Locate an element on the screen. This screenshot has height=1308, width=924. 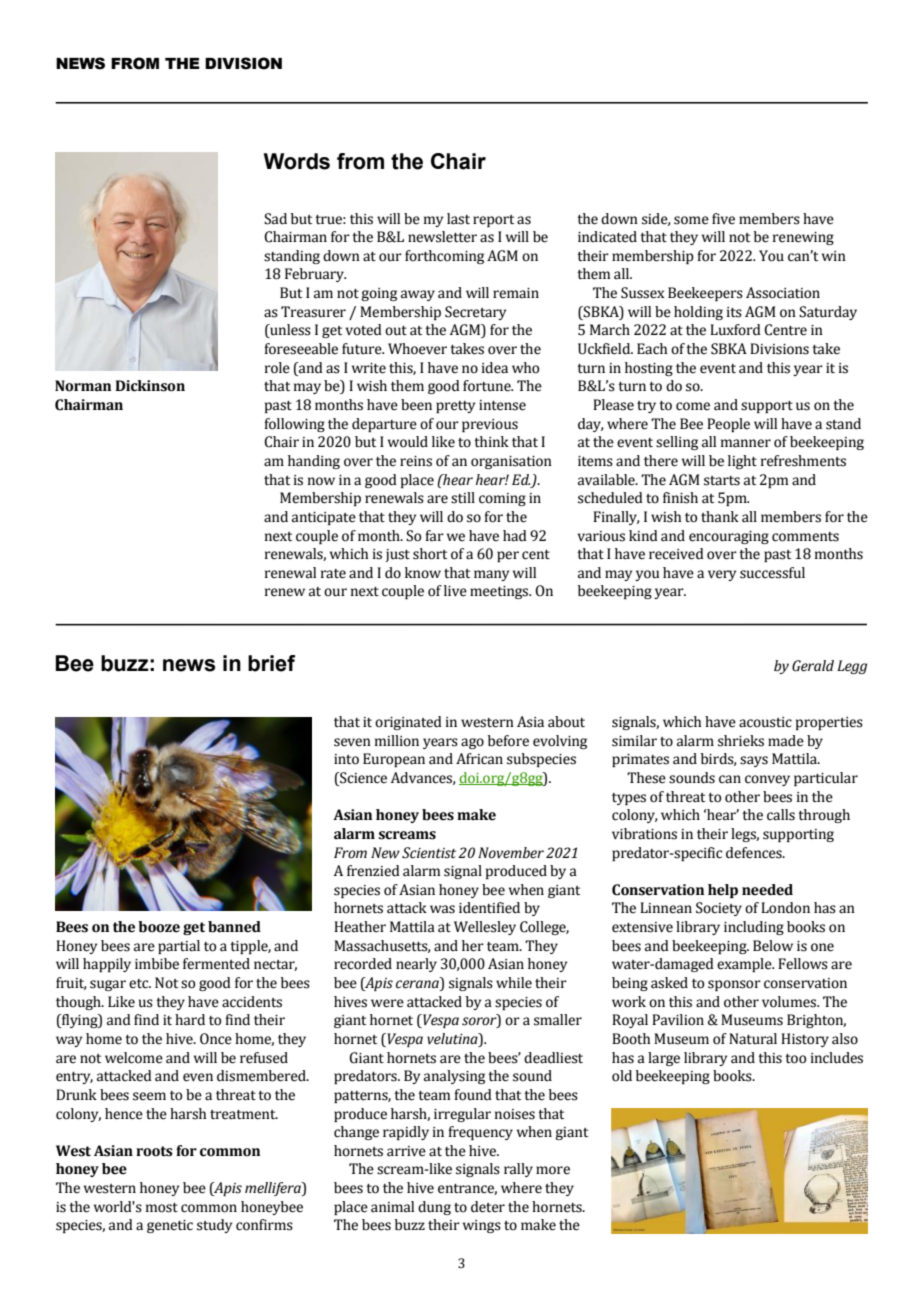
most is located at coordinates (162, 1208).
